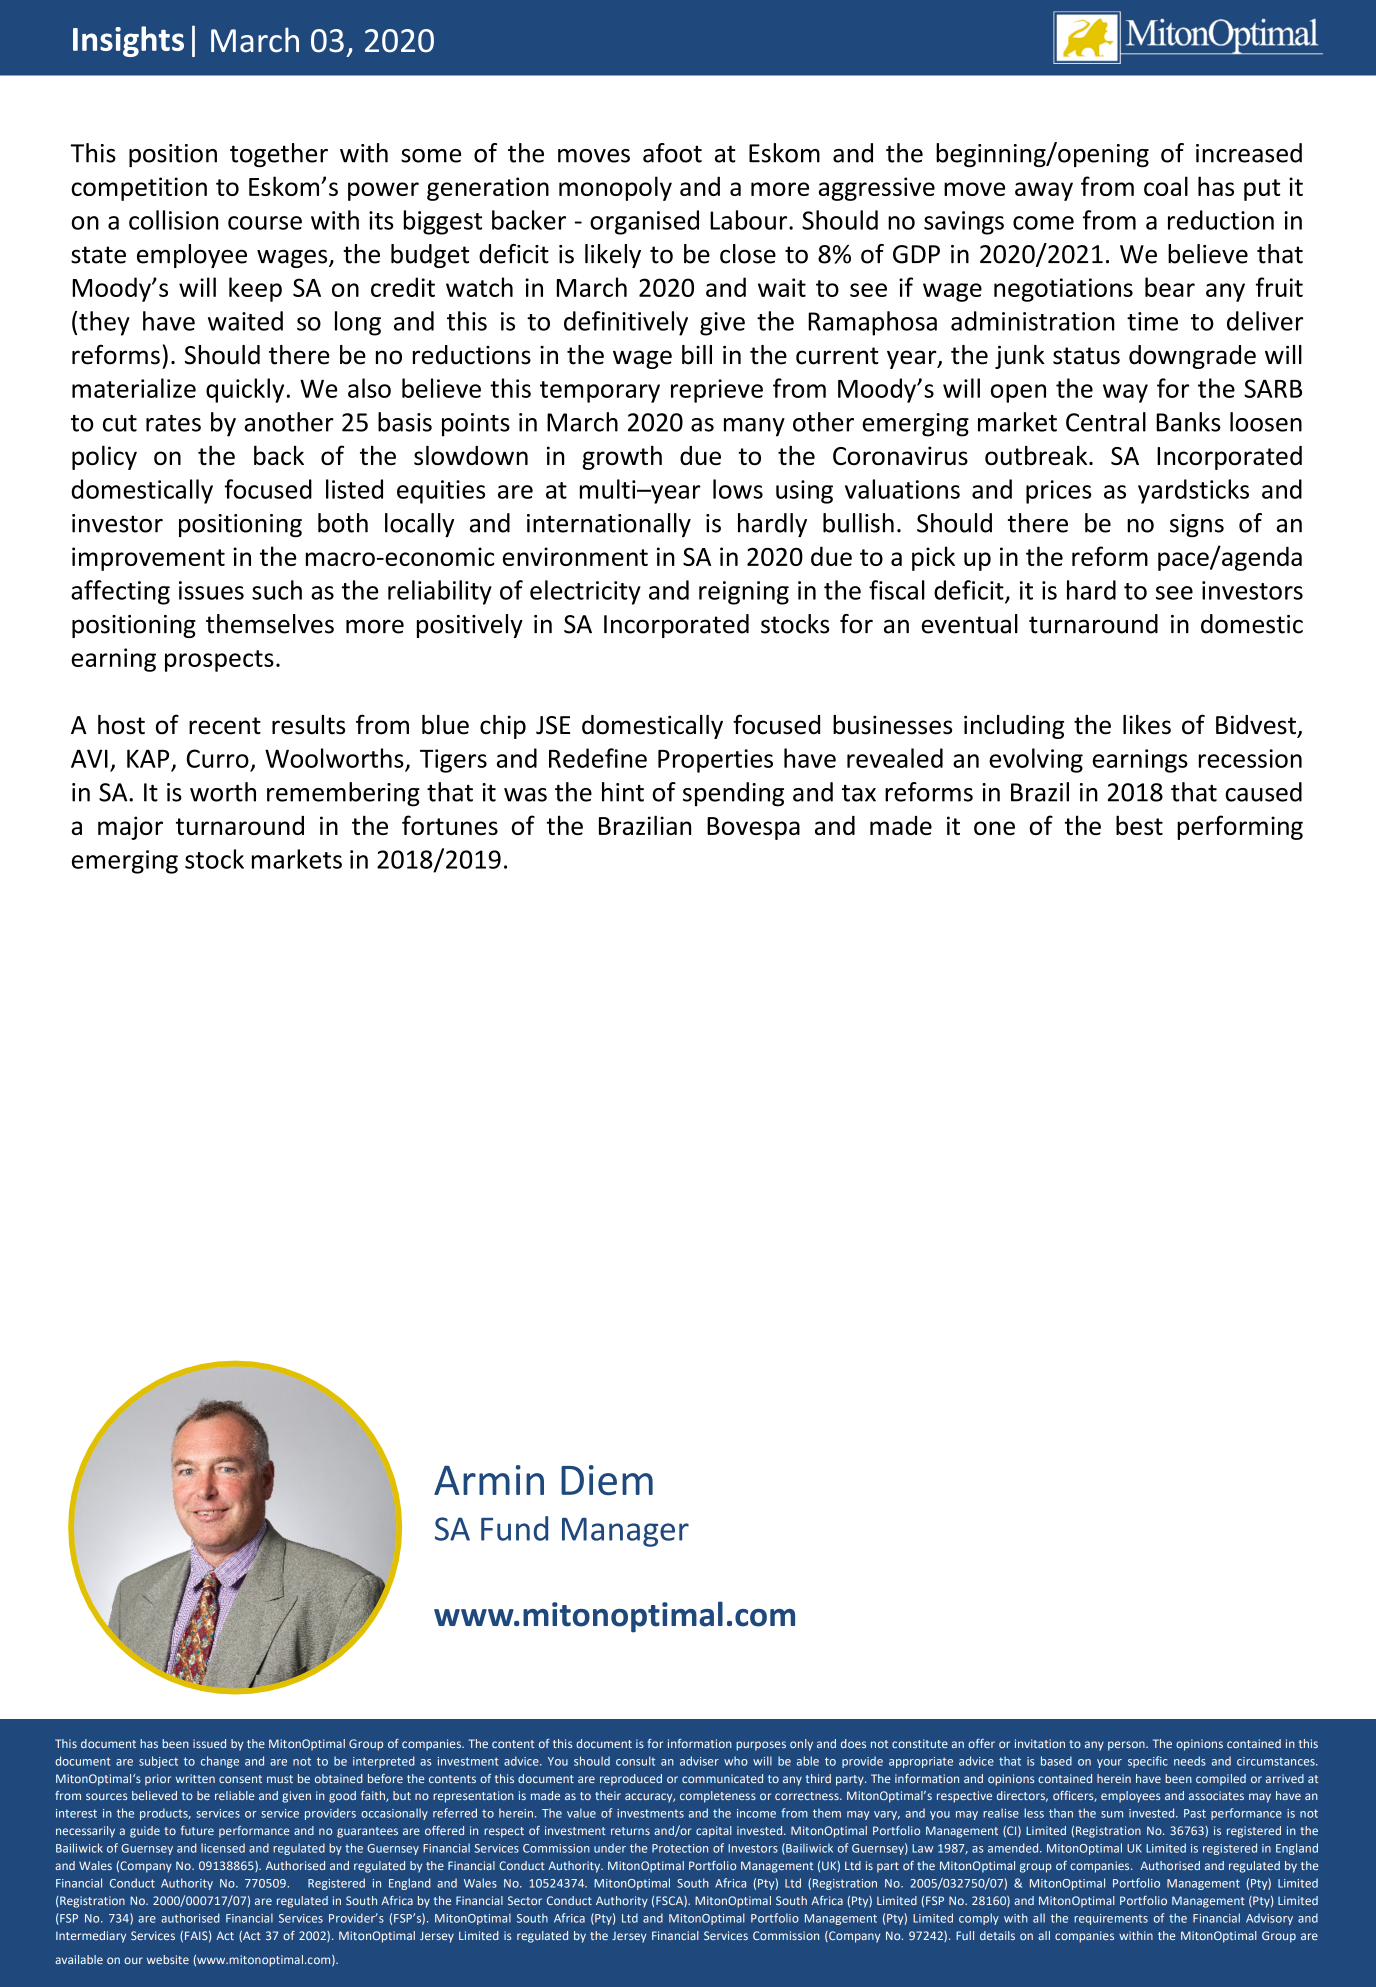 The image size is (1376, 1987). I want to click on coal, so click(1166, 186).
